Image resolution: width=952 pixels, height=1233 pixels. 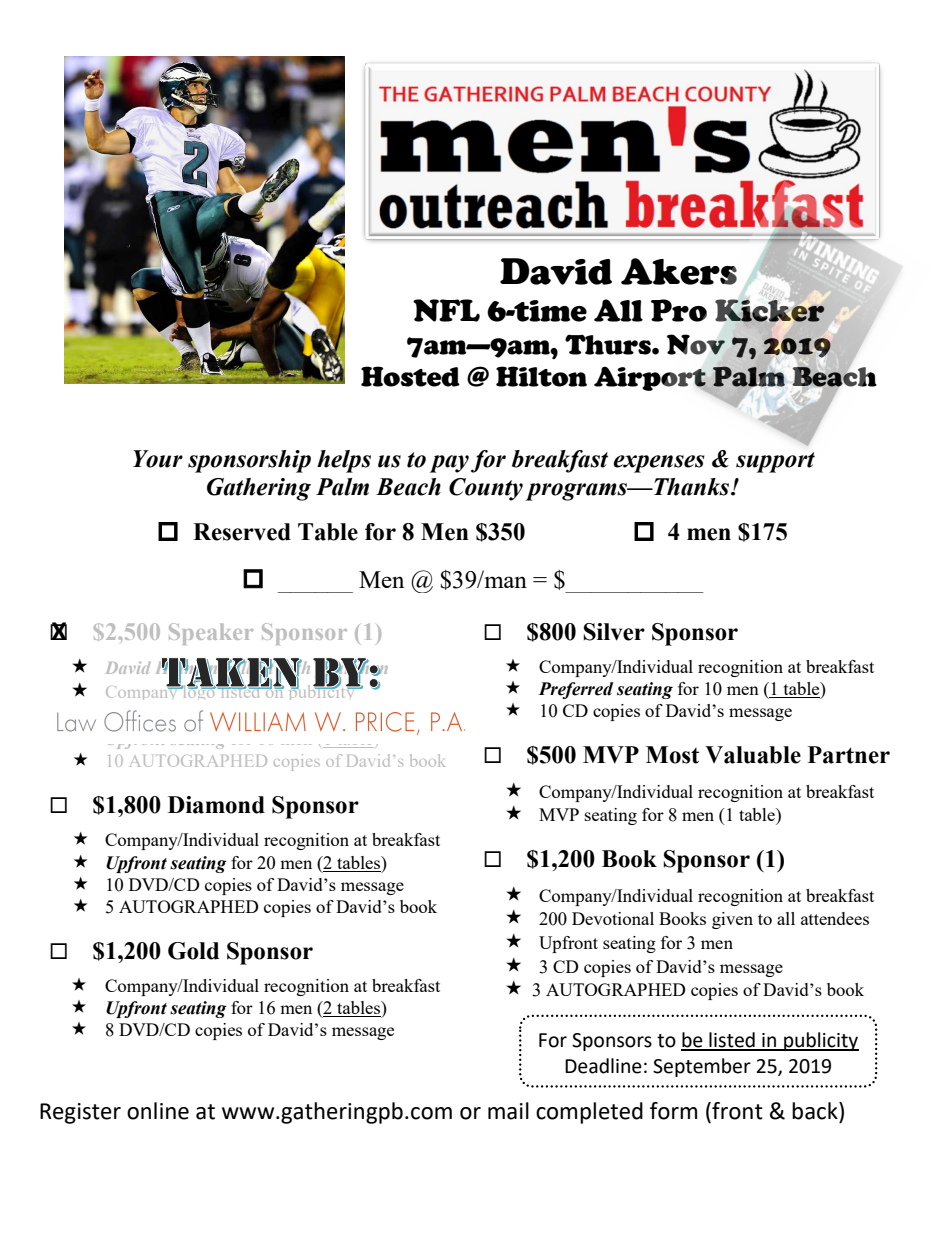 I want to click on Gold, so click(x=193, y=951).
